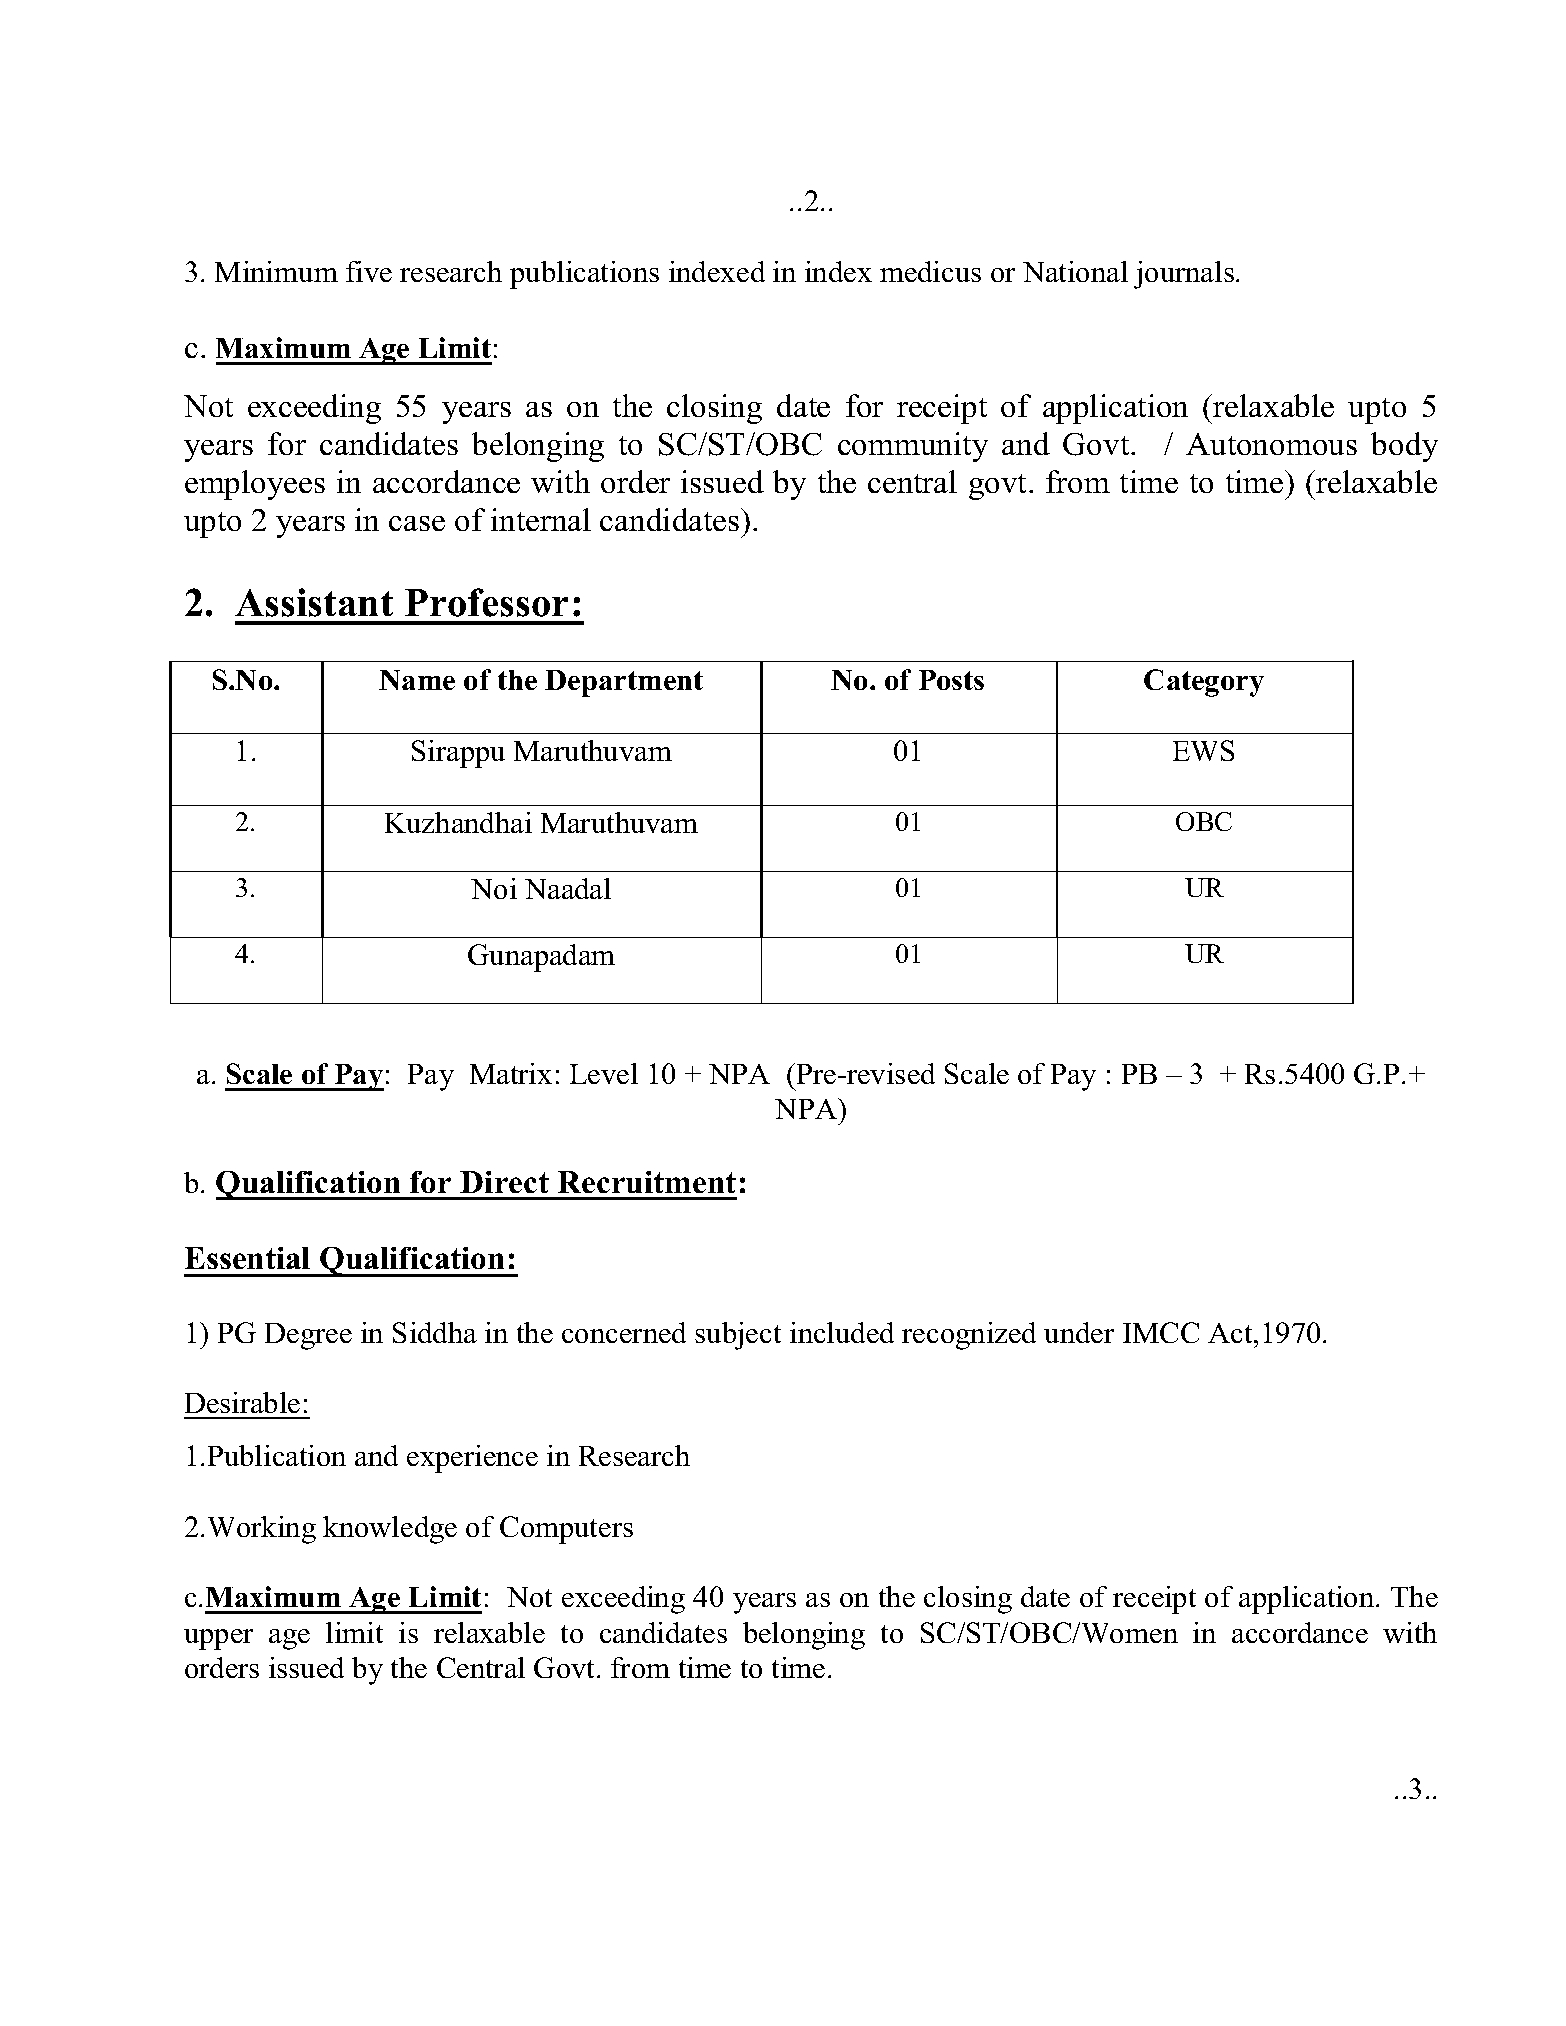 The height and width of the page is (2026, 1566). I want to click on journals, so click(1184, 275).
